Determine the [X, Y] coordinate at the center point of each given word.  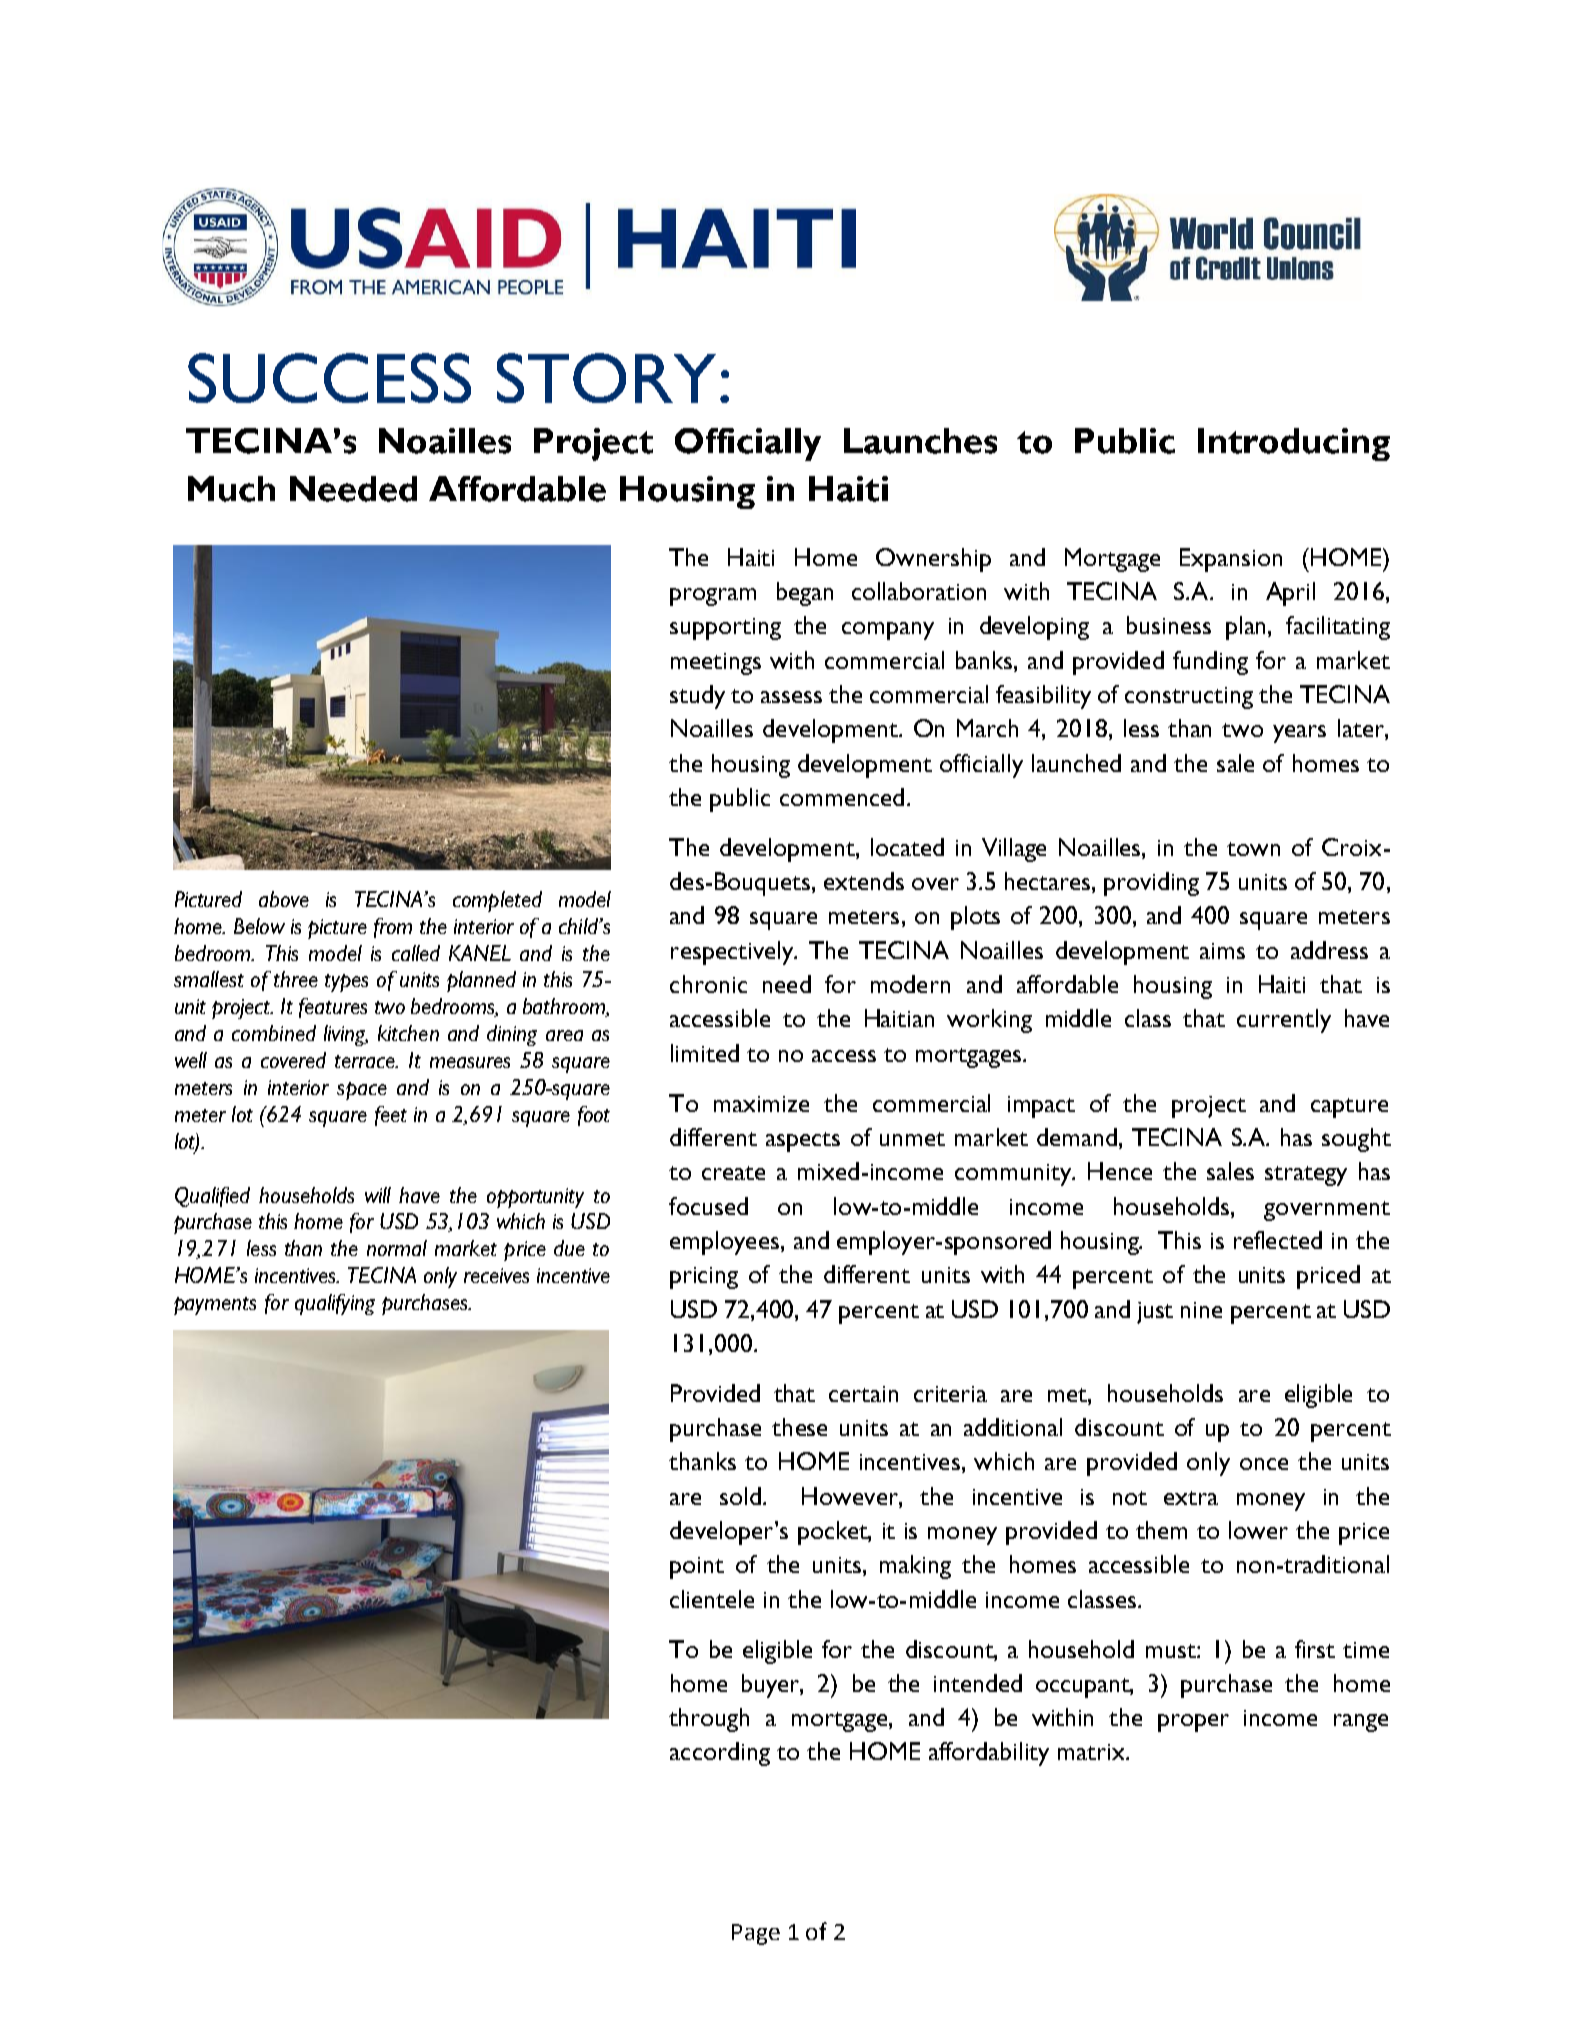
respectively [733, 953]
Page [756, 1934]
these [799, 1427]
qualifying [335, 1304]
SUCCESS [329, 378]
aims [1222, 951]
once [1264, 1464]
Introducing [1294, 444]
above [284, 899]
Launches [920, 441]
